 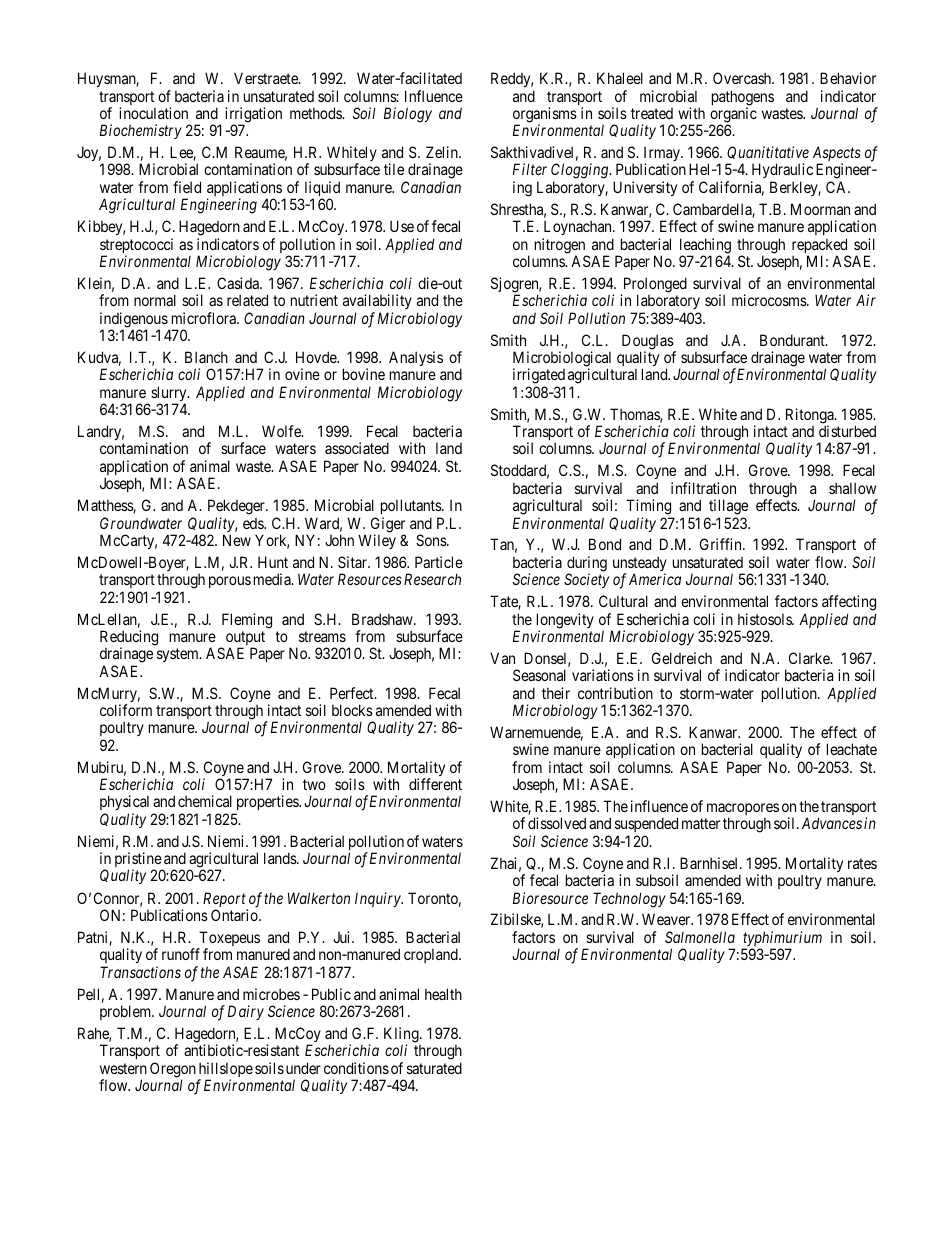 I want to click on health, so click(x=443, y=994).
